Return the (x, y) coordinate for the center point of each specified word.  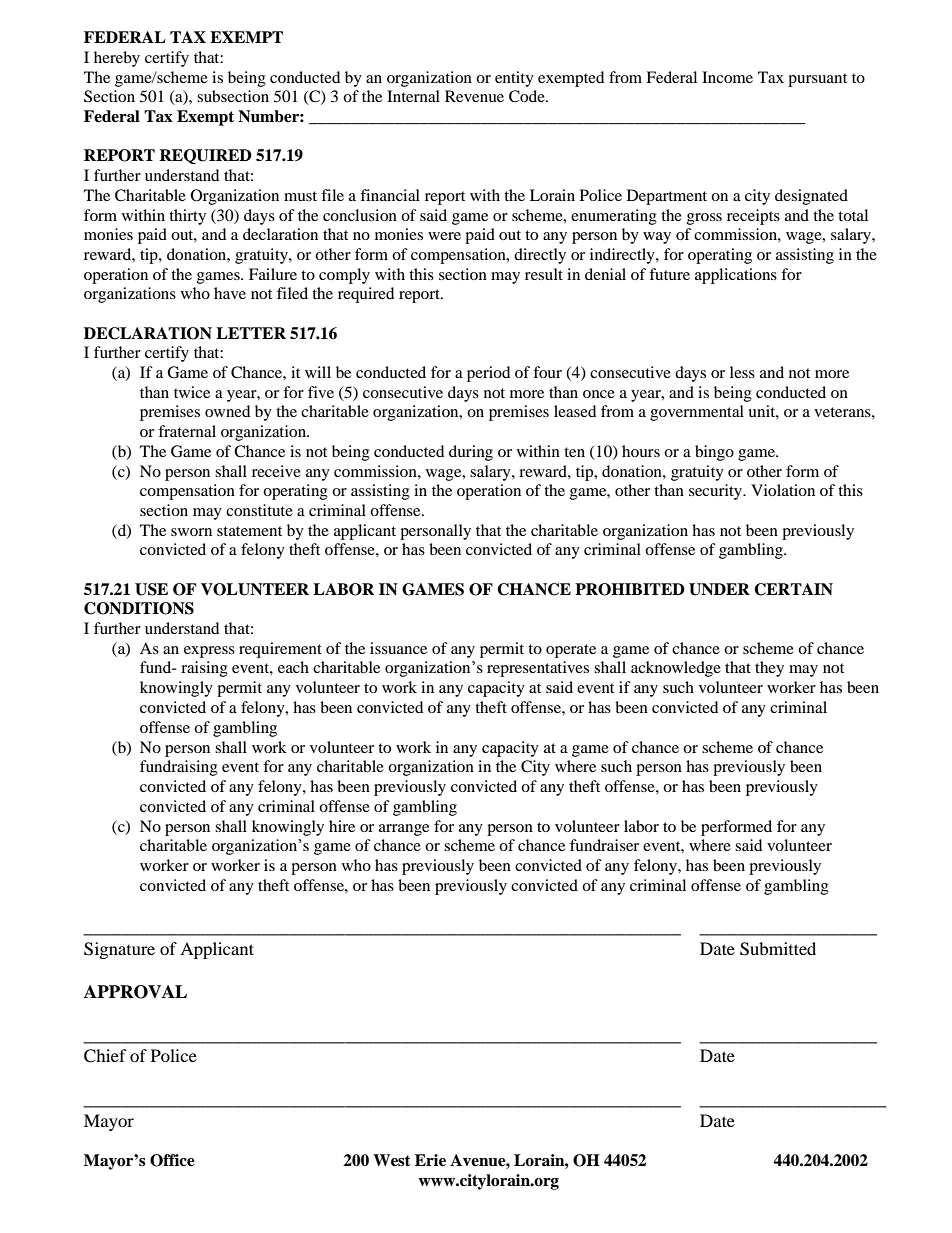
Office (172, 1160)
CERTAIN (793, 589)
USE (151, 589)
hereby (117, 59)
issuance (398, 648)
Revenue (474, 96)
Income (727, 77)
